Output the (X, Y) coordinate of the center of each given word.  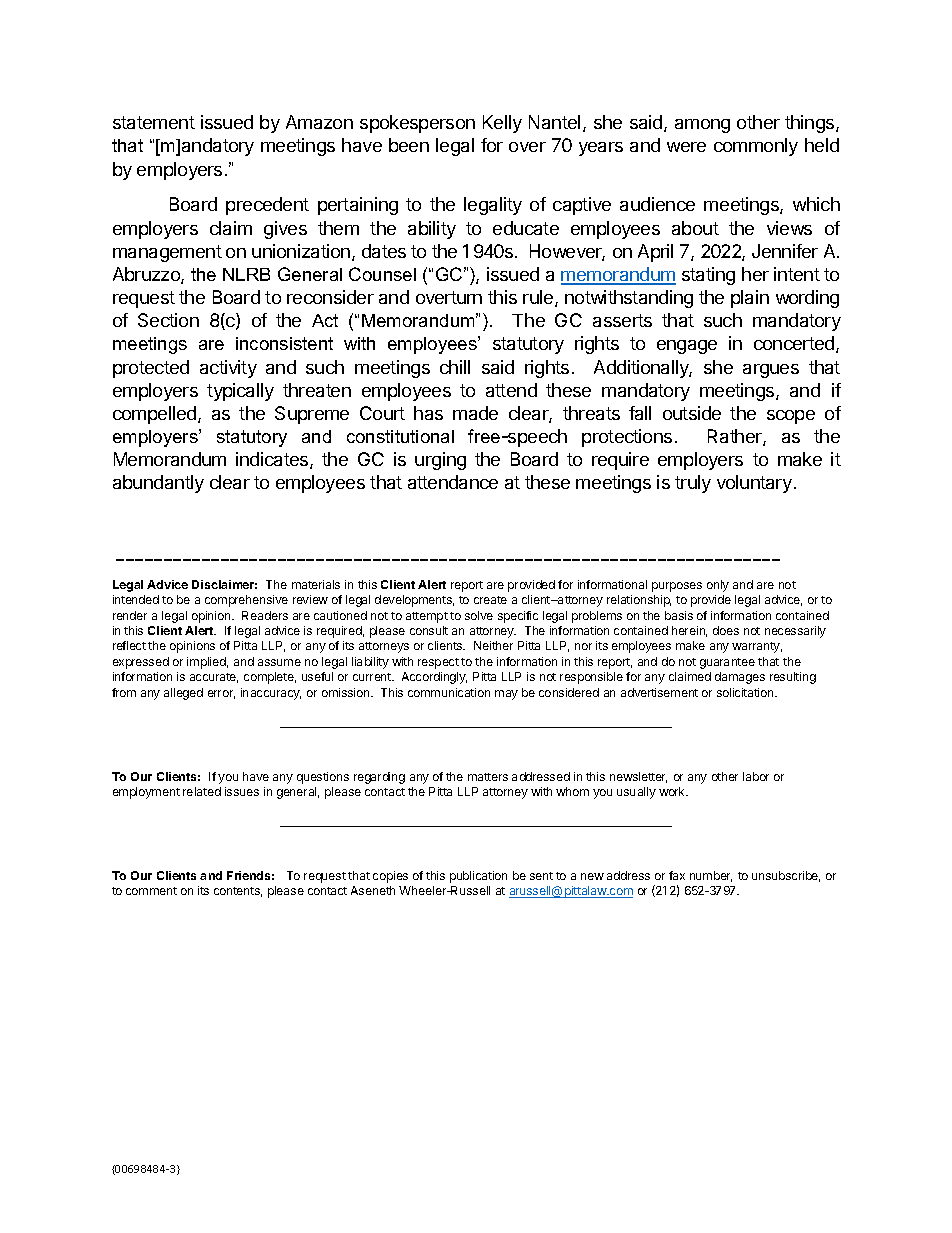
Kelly (502, 124)
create (490, 600)
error (221, 694)
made (475, 413)
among (702, 126)
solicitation (746, 692)
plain (750, 299)
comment (151, 891)
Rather (736, 437)
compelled (156, 415)
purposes (677, 587)
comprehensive (246, 601)
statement (154, 122)
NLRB (246, 274)
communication (449, 692)
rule (539, 298)
